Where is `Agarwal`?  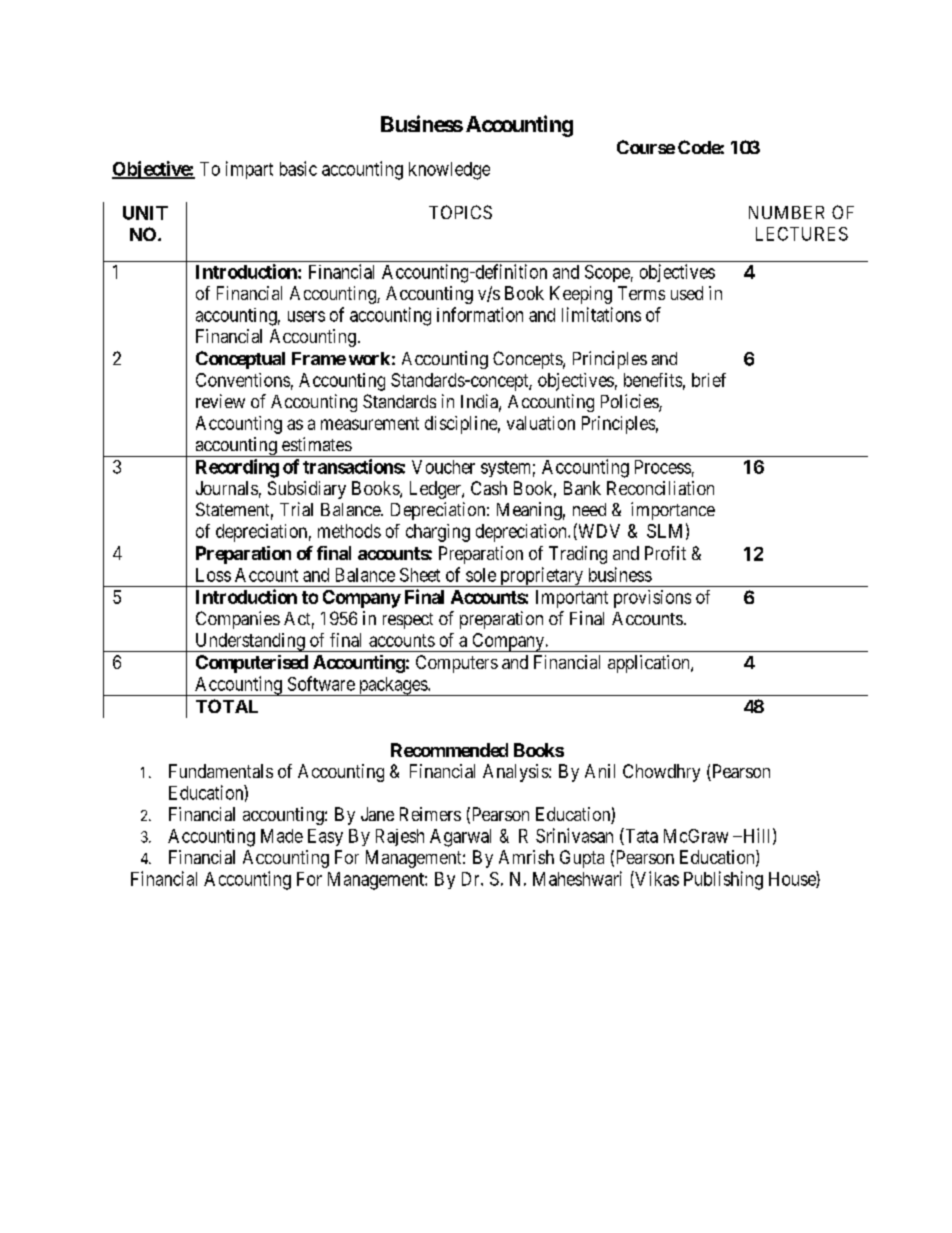
Agarwal is located at coordinates (460, 838).
